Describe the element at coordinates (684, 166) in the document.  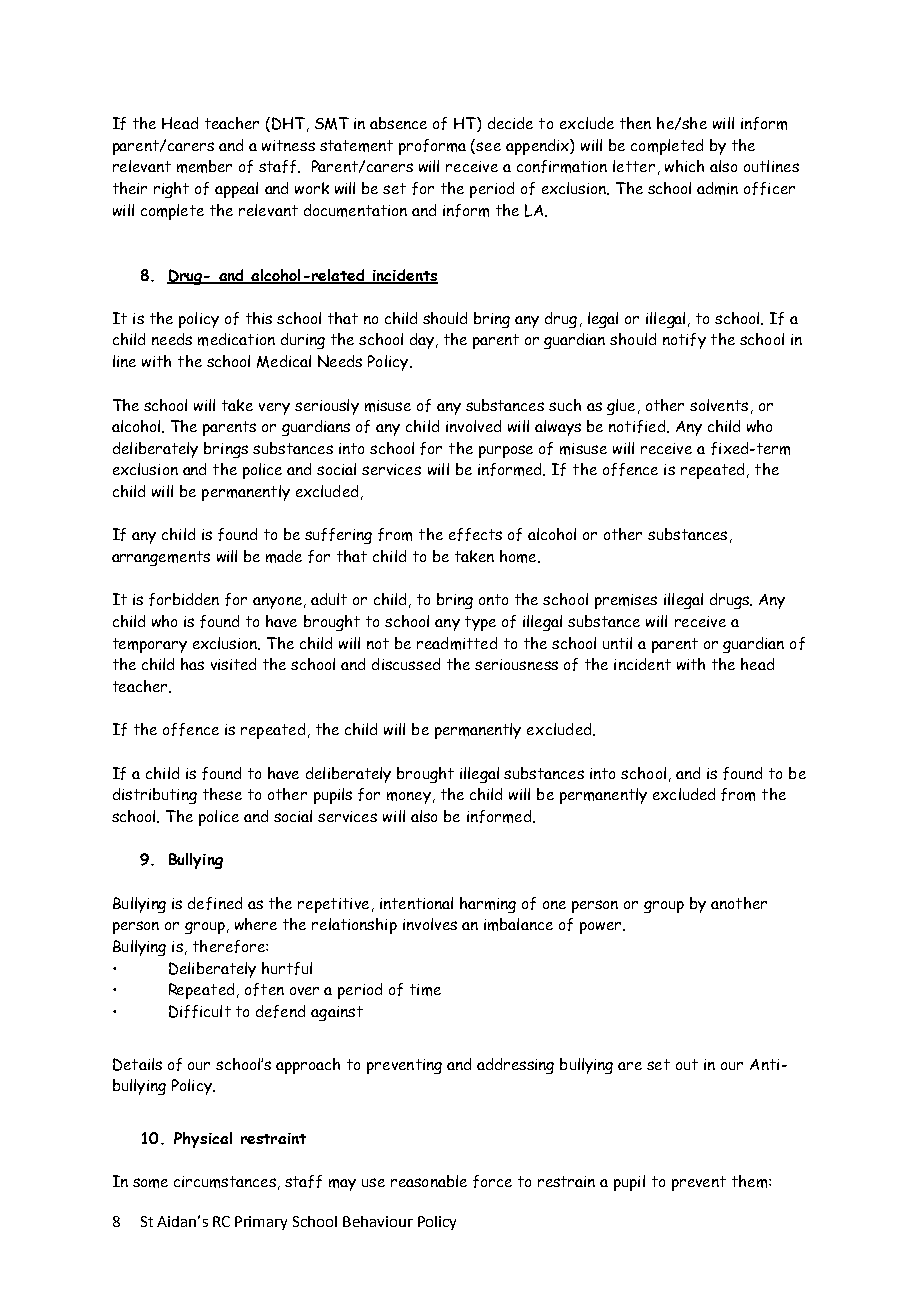
I see `which` at that location.
